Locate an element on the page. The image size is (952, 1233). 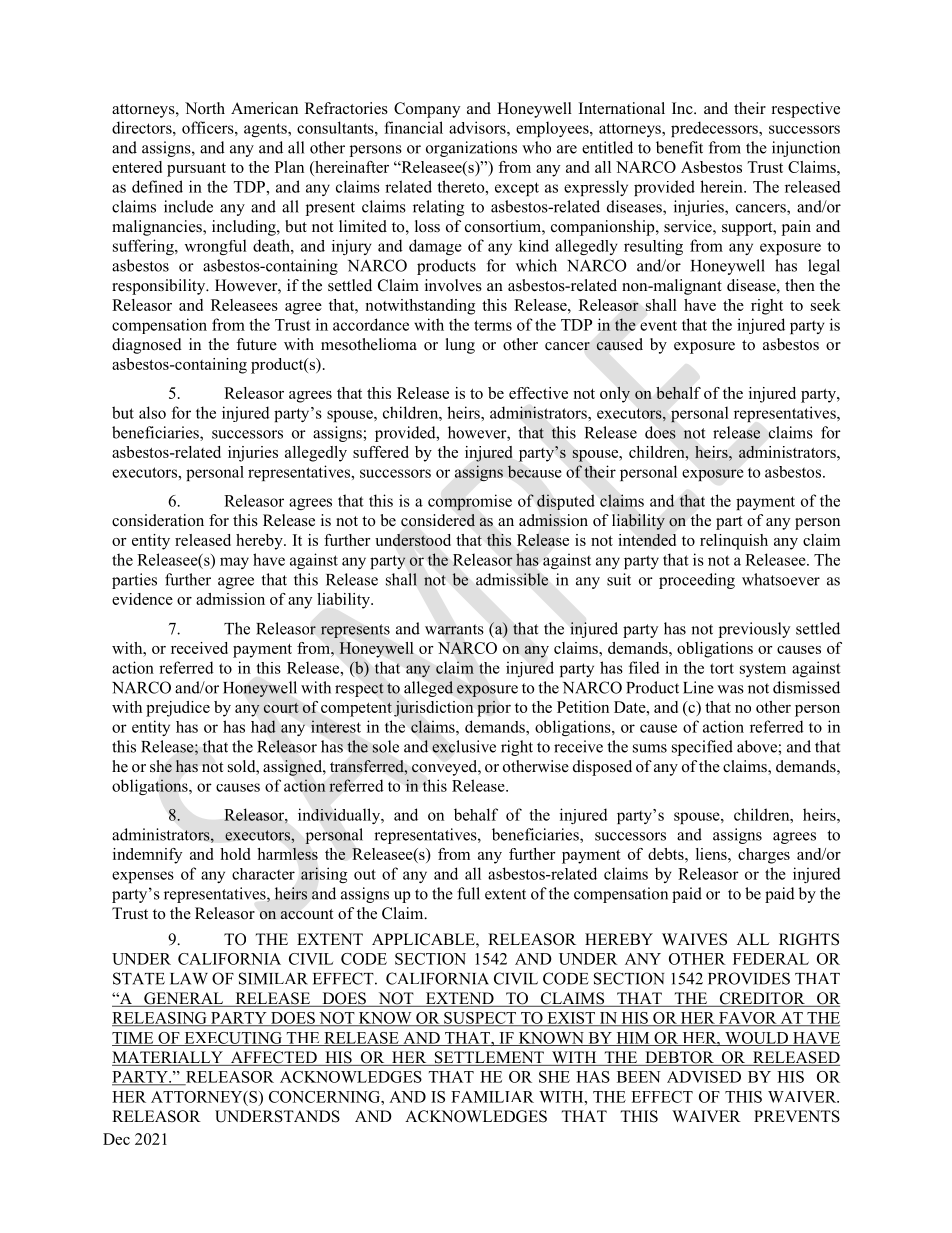
warrants is located at coordinates (454, 629).
